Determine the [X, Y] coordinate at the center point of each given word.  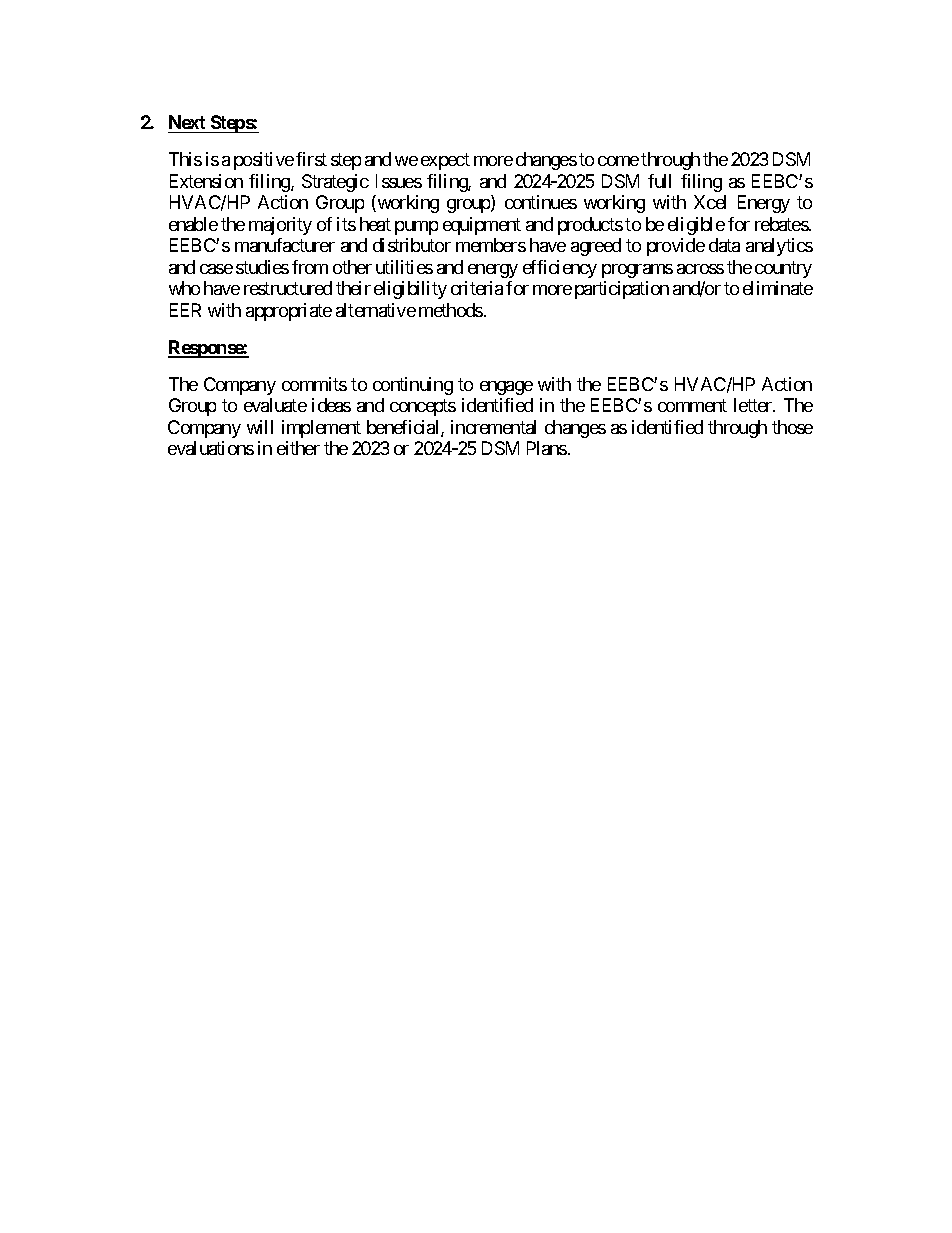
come [618, 161]
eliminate [778, 288]
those [792, 427]
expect [445, 161]
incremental [493, 427]
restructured [288, 288]
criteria [477, 288]
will [260, 427]
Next [187, 122]
